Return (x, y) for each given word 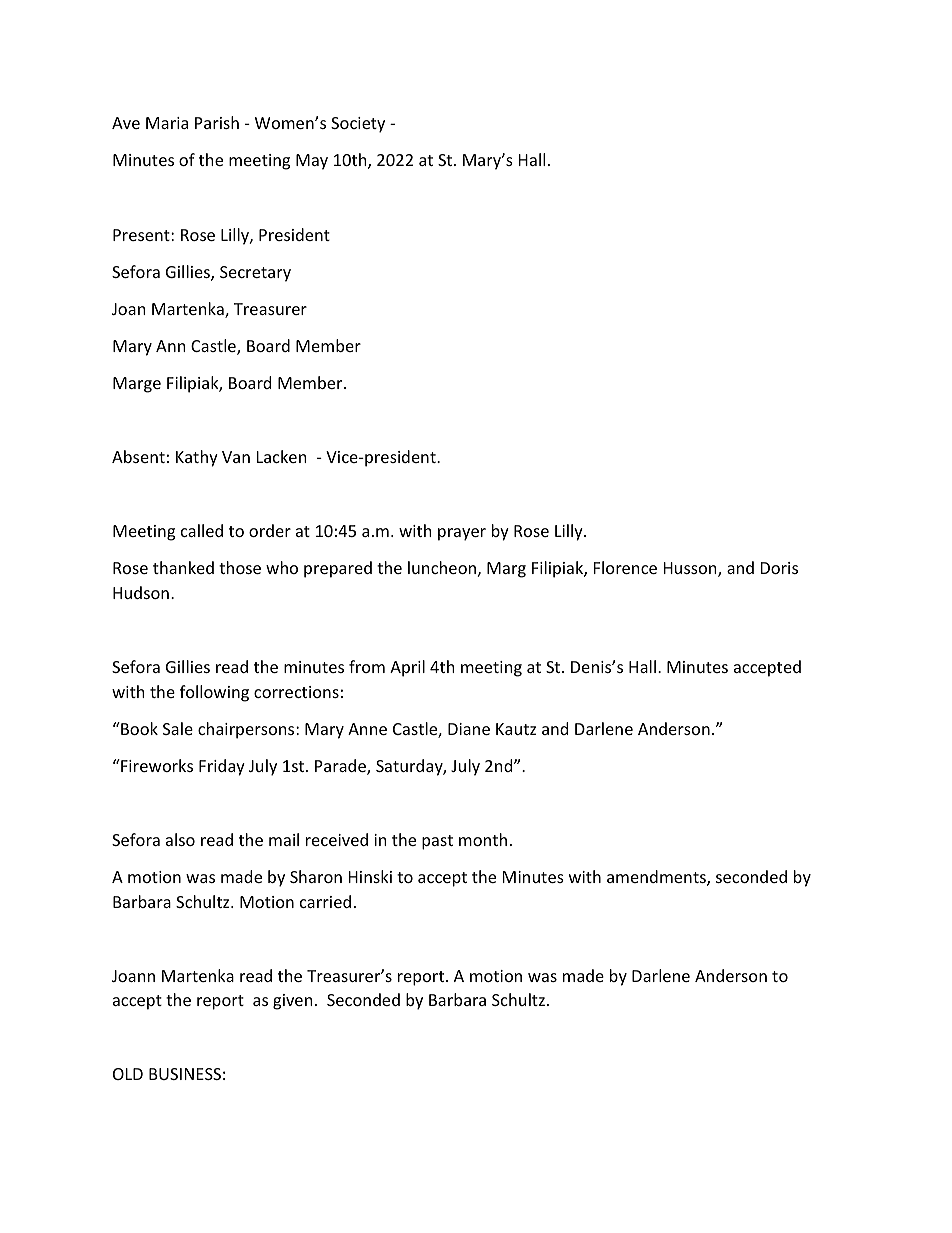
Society (358, 125)
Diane (469, 729)
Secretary (255, 274)
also (180, 839)
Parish (217, 122)
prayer (462, 534)
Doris (779, 568)
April (407, 668)
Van (236, 457)
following (214, 693)
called (202, 530)
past (437, 842)
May (312, 162)
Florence (625, 567)
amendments (657, 878)
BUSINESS (185, 1074)
